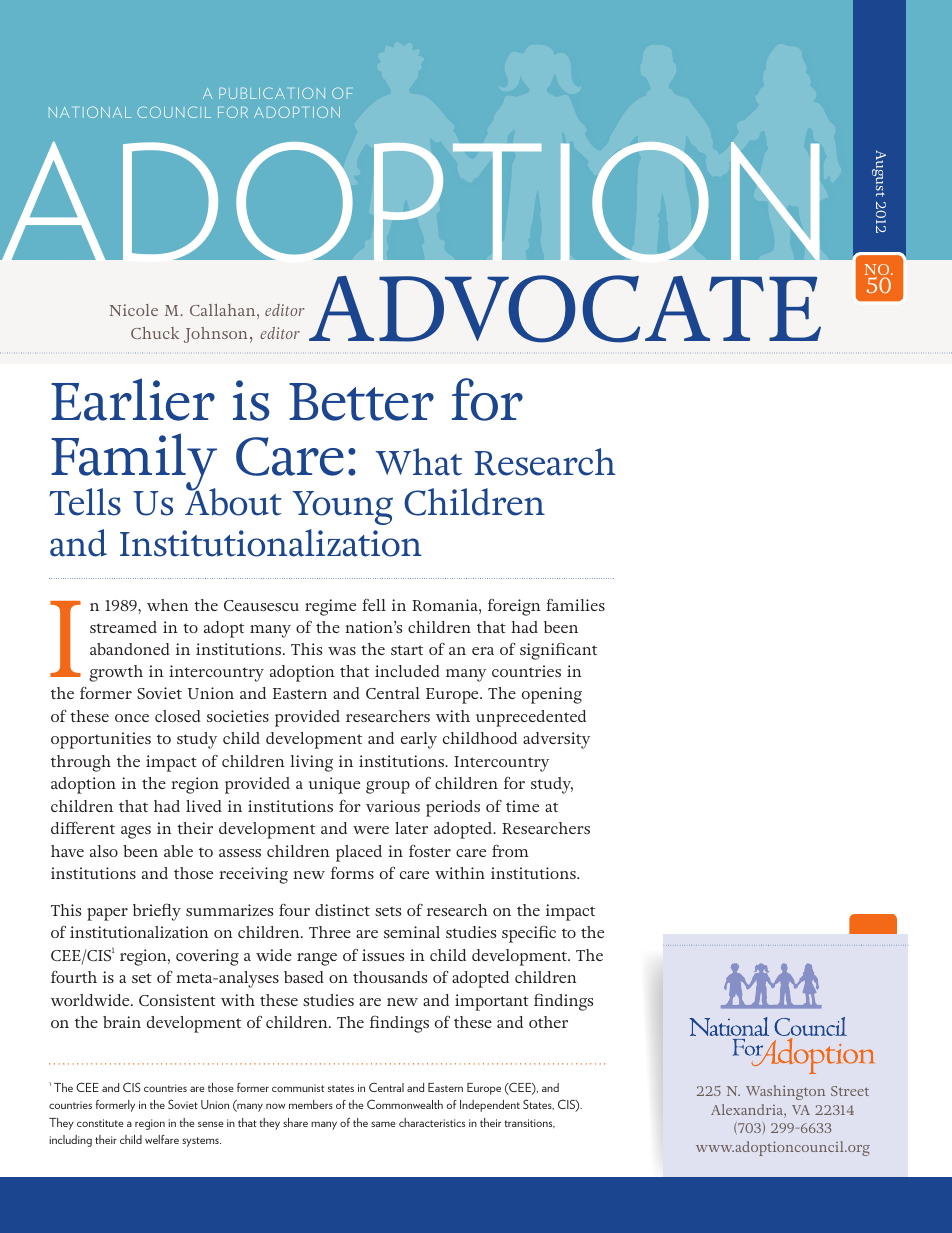 This screenshot has width=952, height=1233. What do you see at coordinates (342, 508) in the screenshot?
I see `Young` at bounding box center [342, 508].
